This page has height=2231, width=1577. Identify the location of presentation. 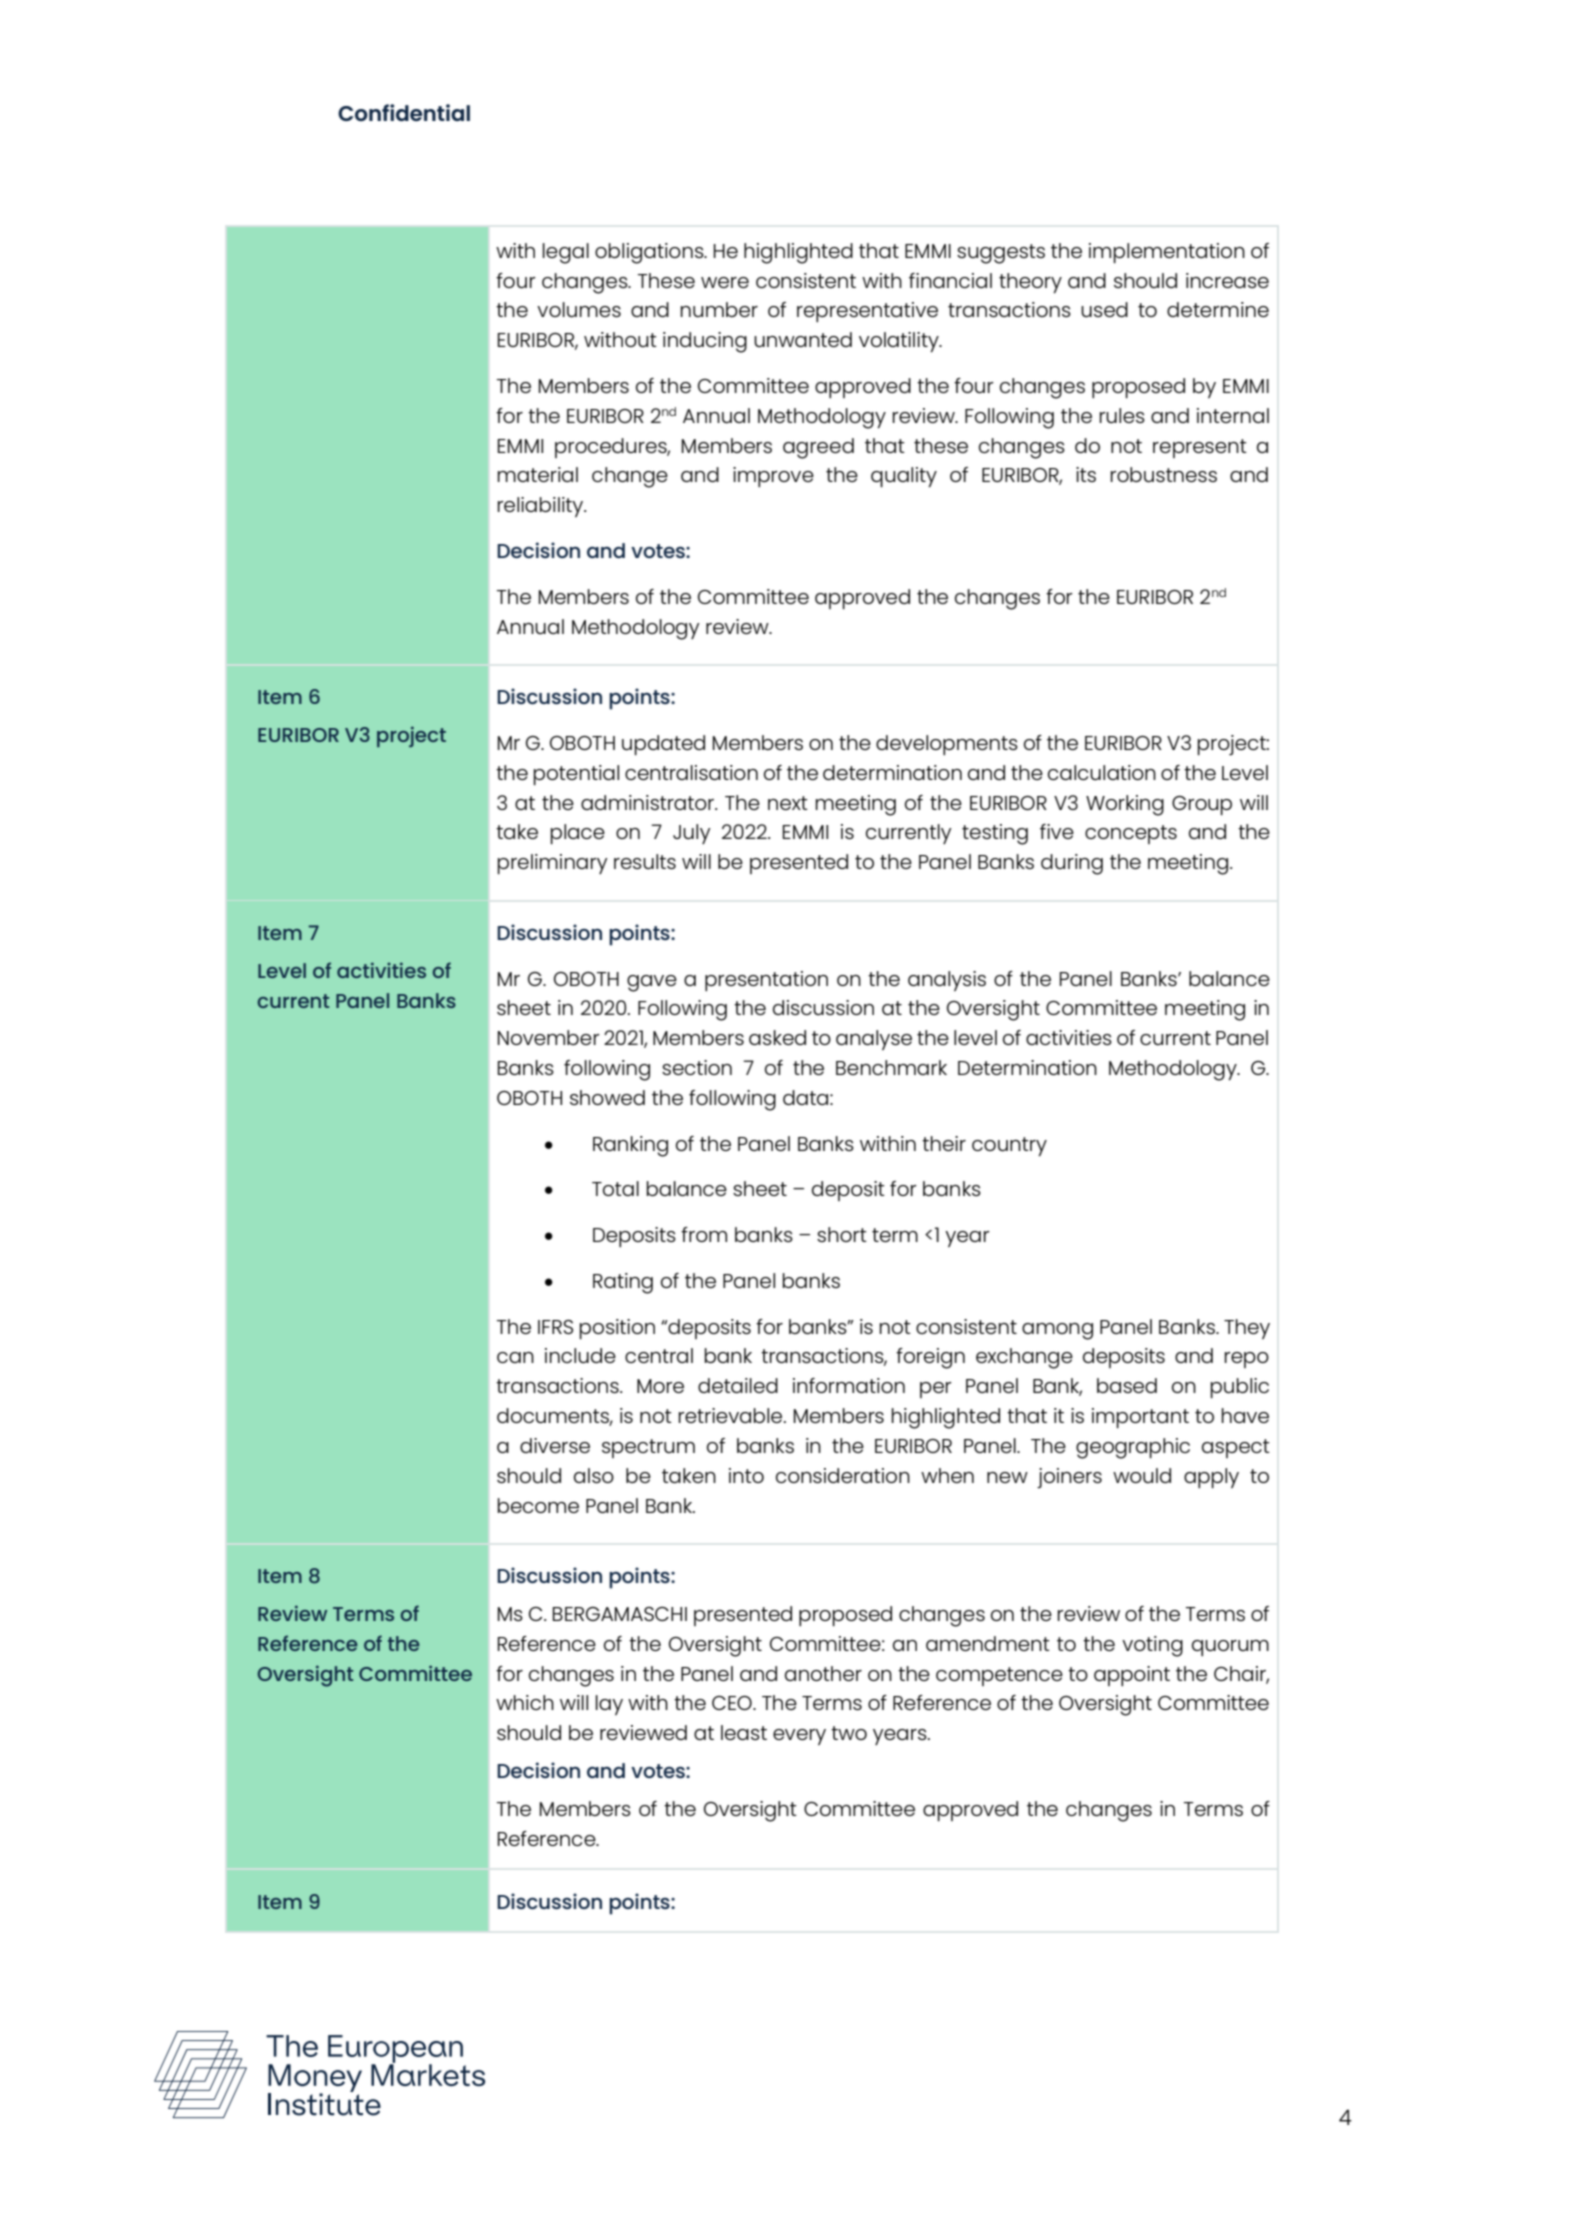
(766, 981).
